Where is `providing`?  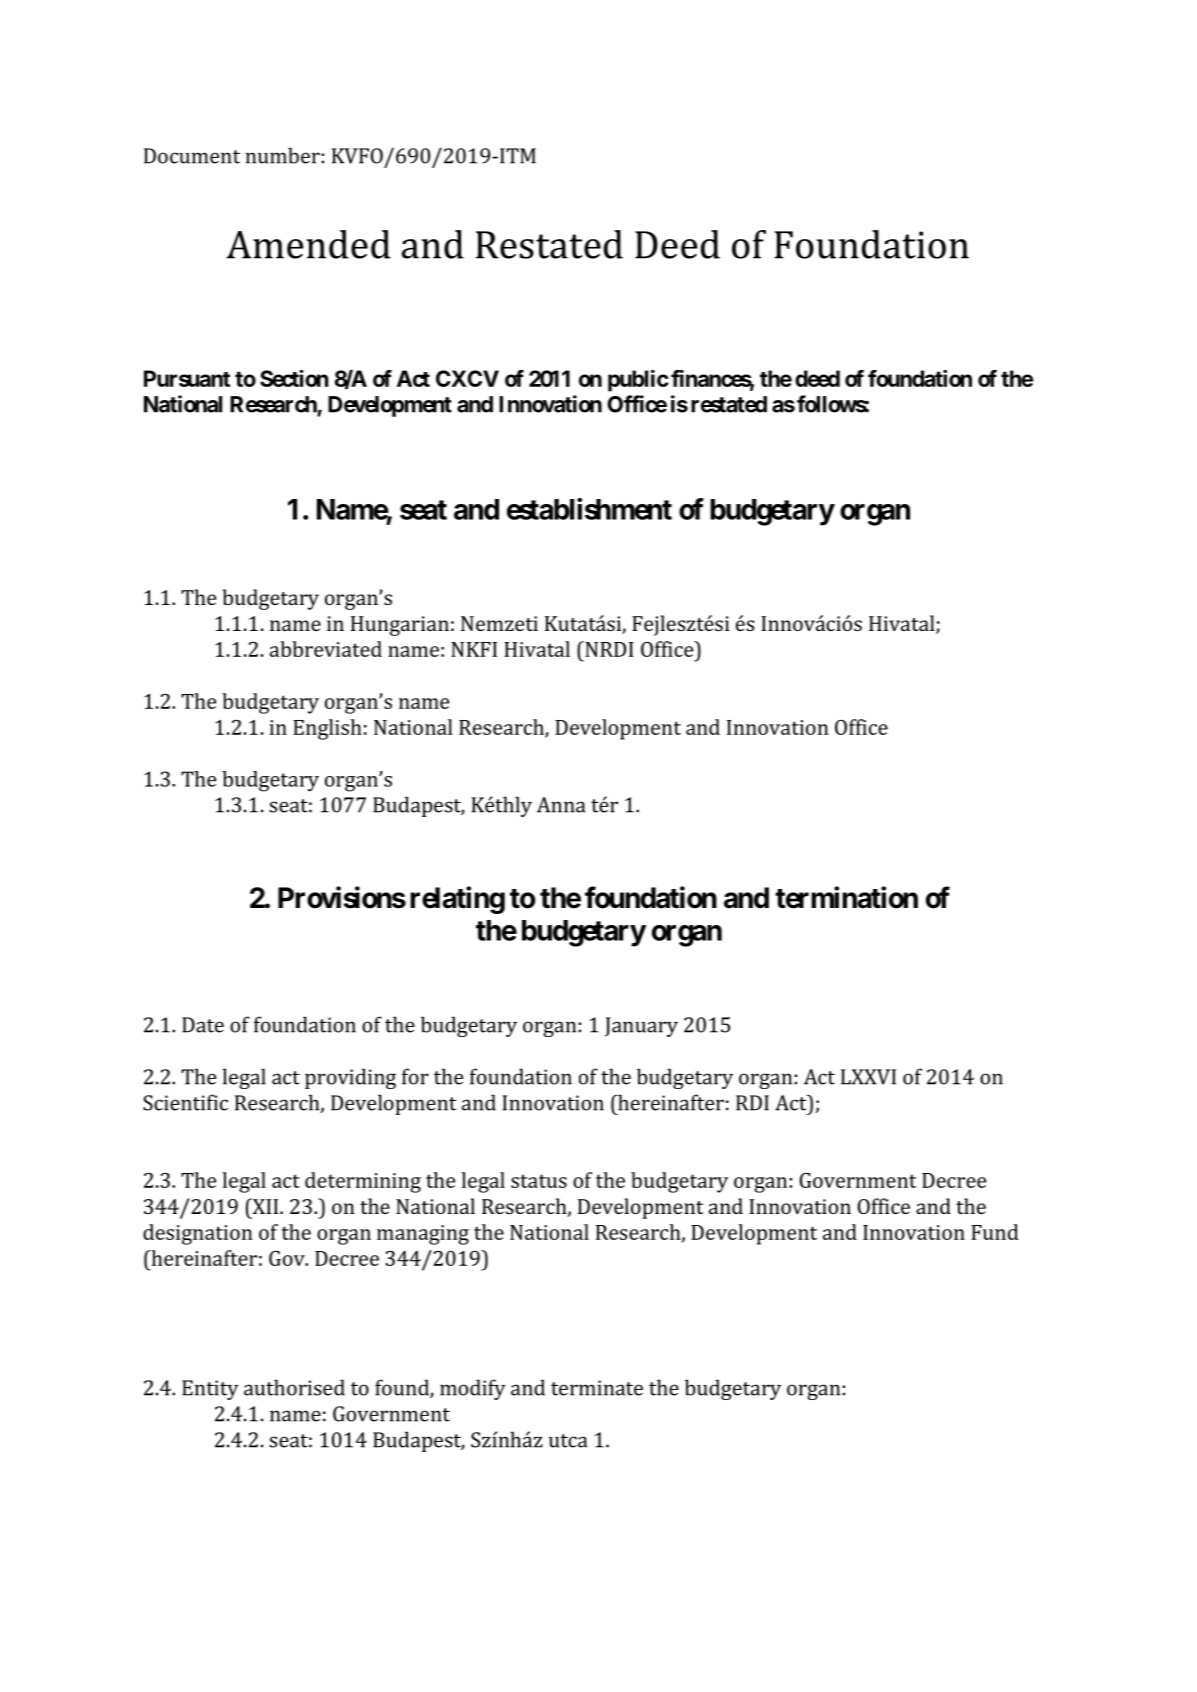 providing is located at coordinates (350, 1078).
